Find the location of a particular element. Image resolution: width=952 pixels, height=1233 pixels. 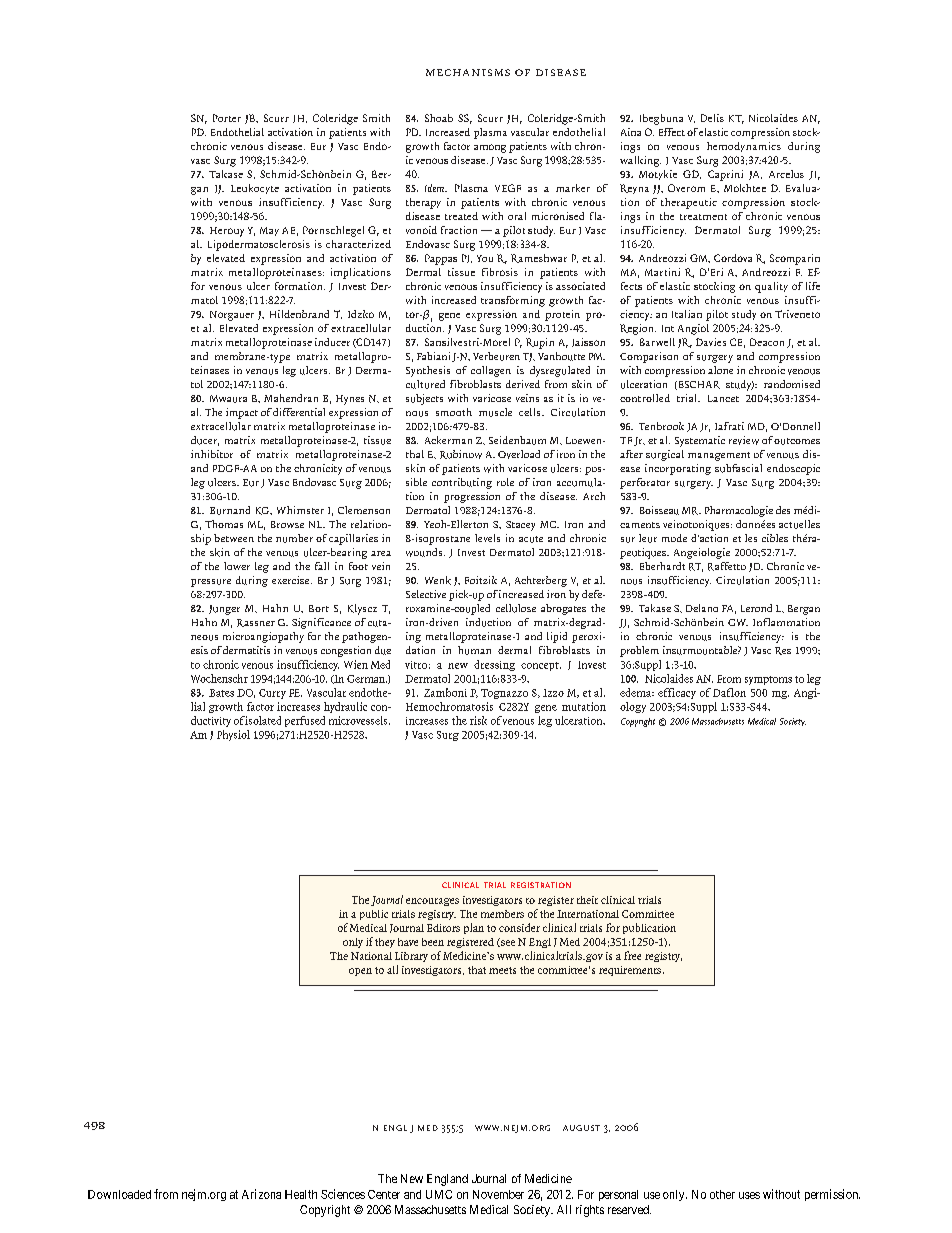

encourages is located at coordinates (432, 902).
